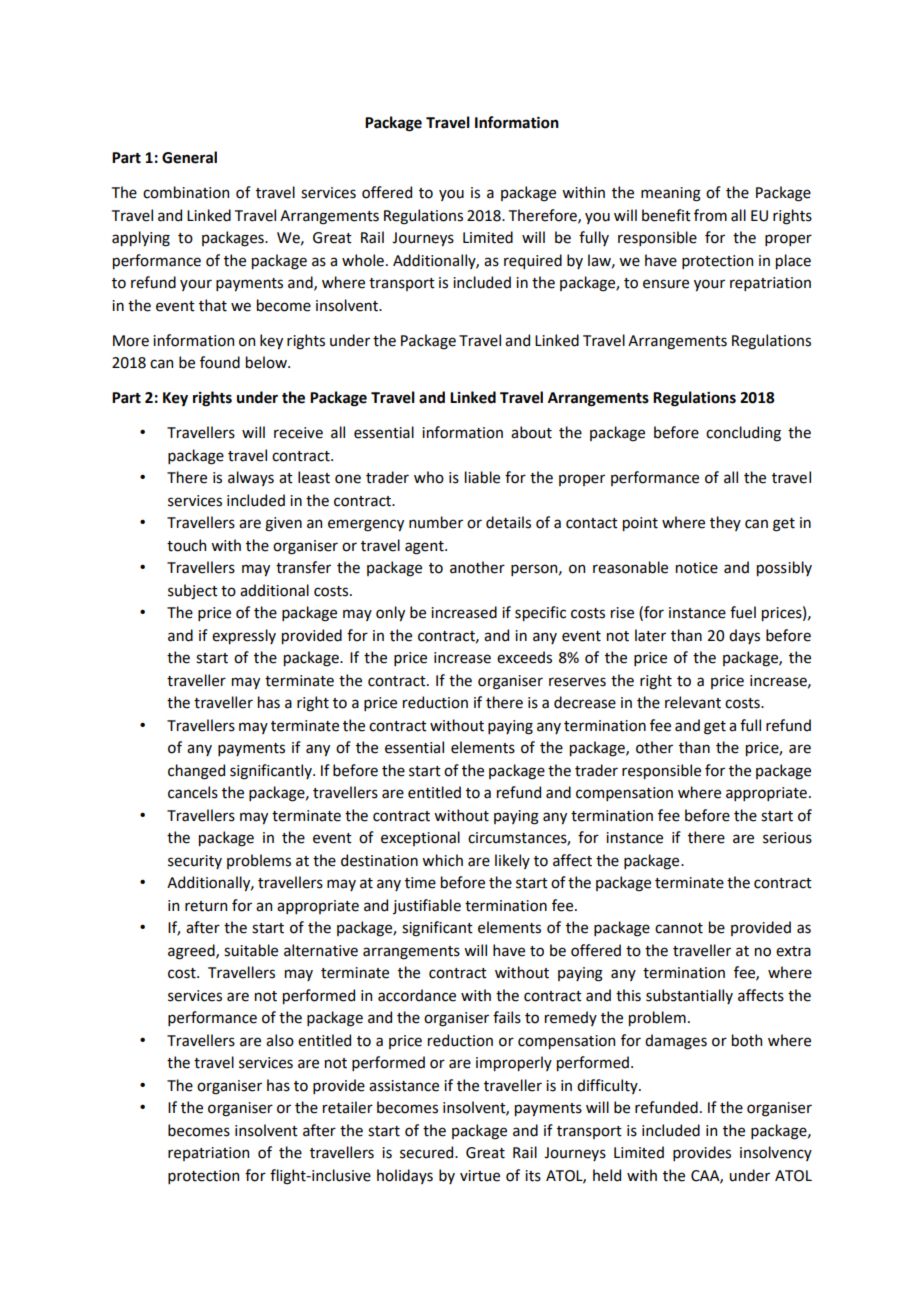 This screenshot has width=924, height=1308. I want to click on number, so click(436, 522).
